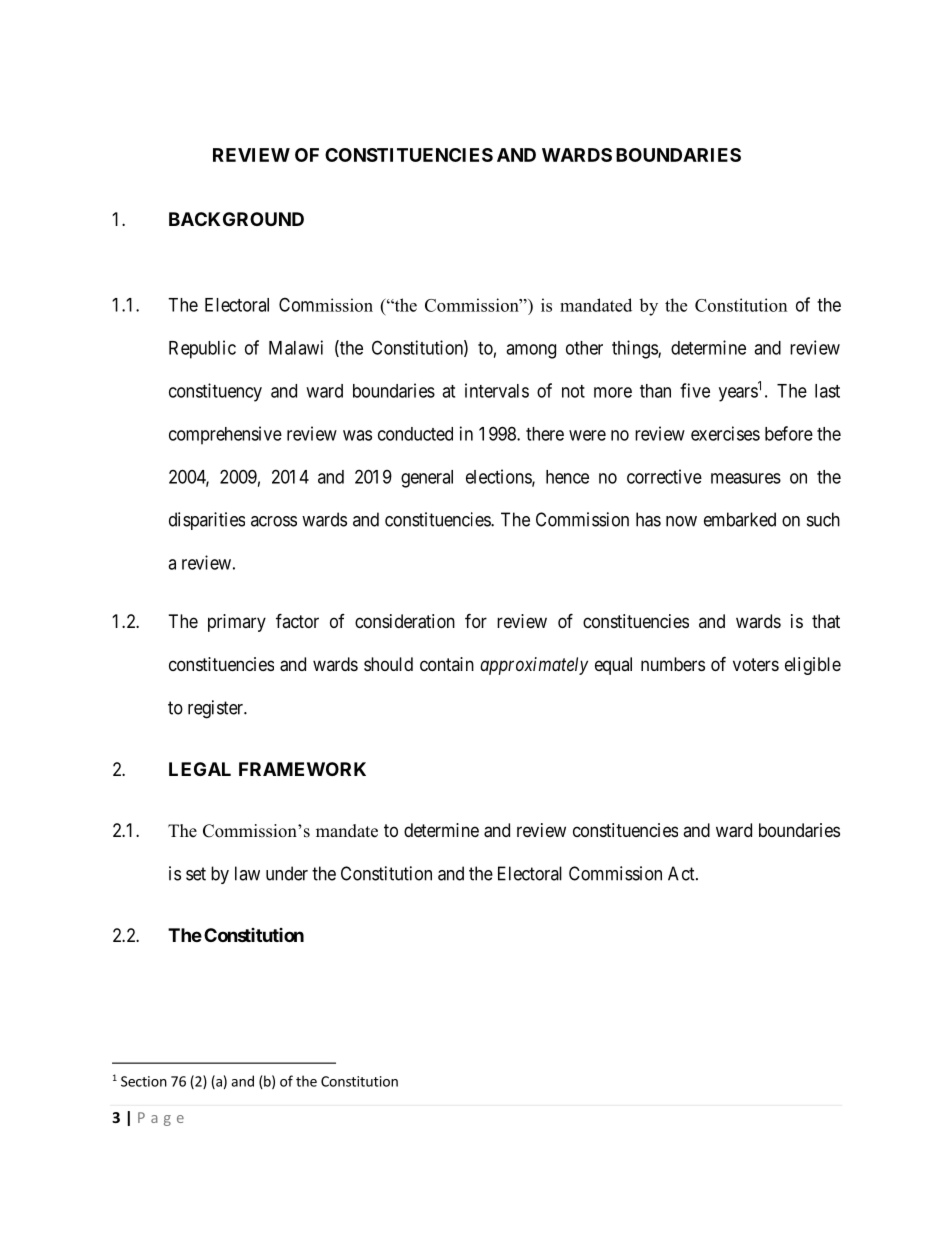 The height and width of the document is (1233, 952). I want to click on embarked, so click(740, 519).
